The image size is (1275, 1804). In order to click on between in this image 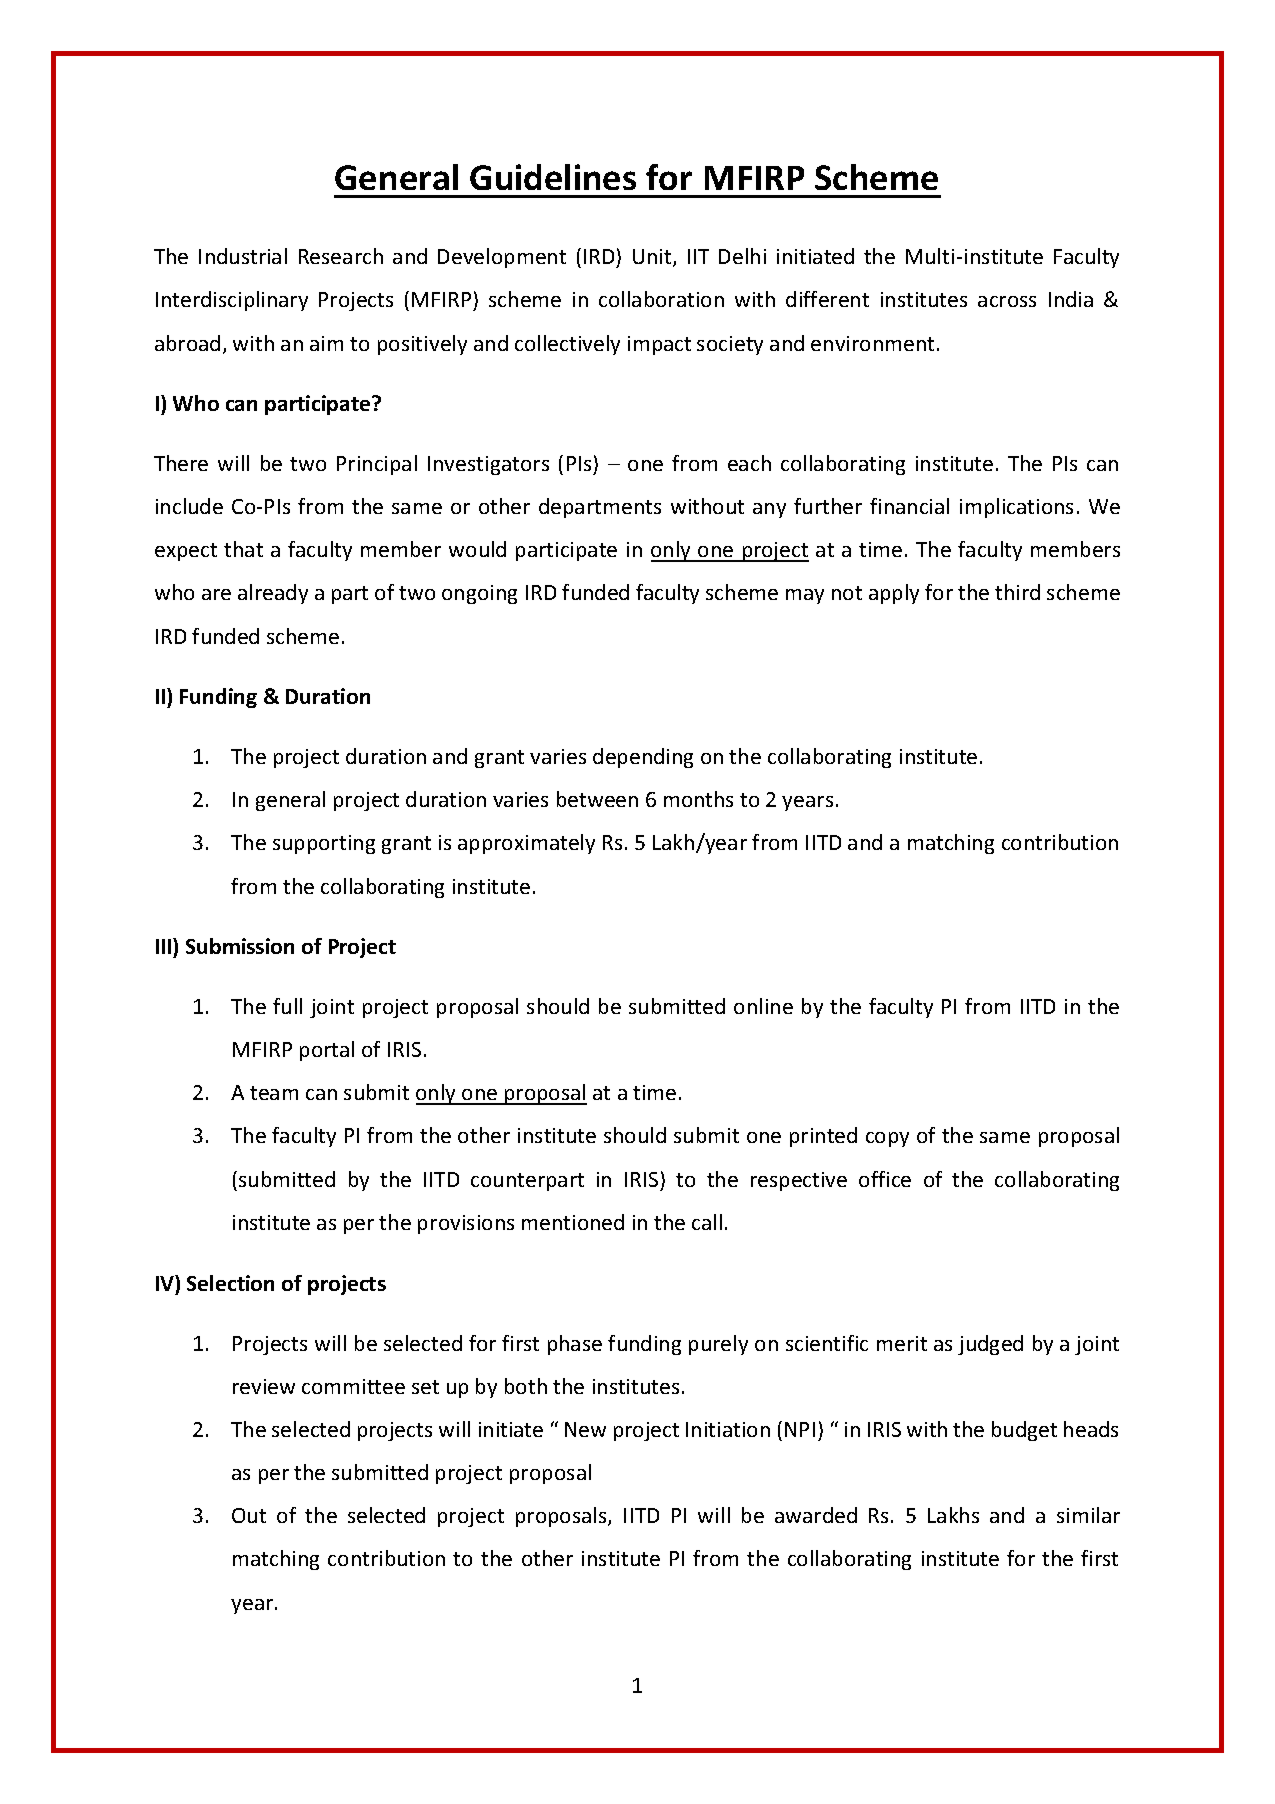, I will do `click(597, 799)`.
